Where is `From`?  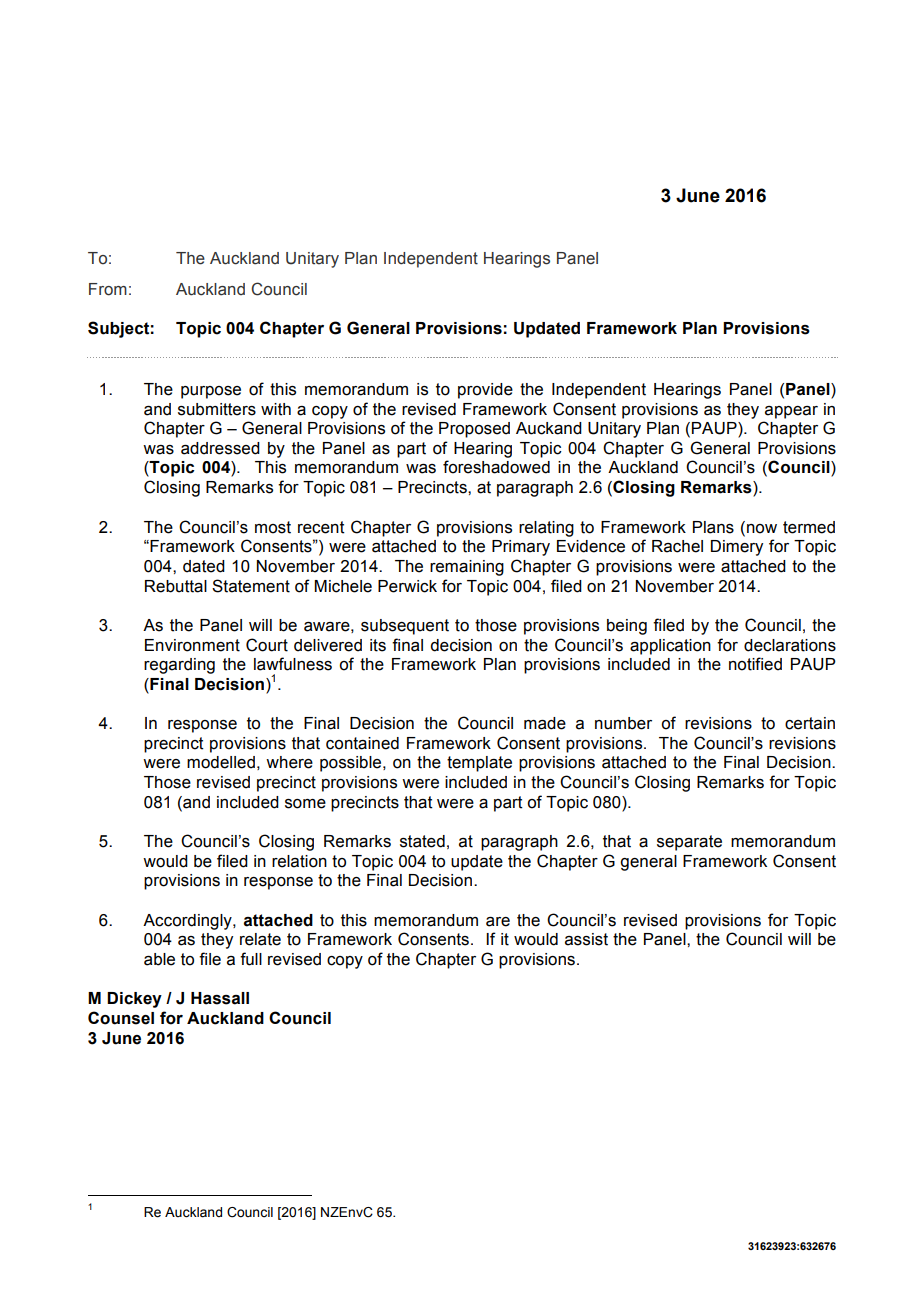 From is located at coordinates (108, 289).
